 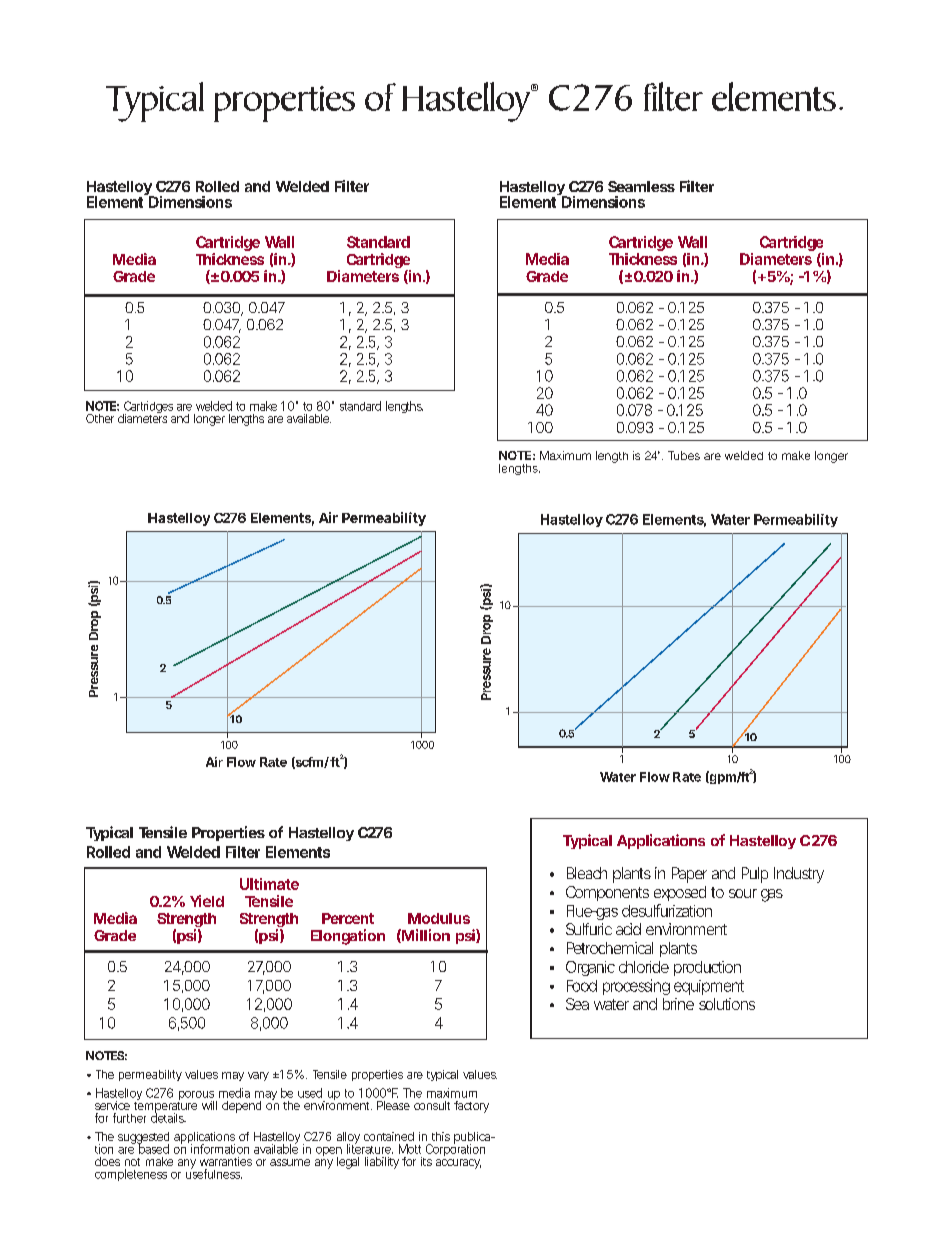 I want to click on Other, so click(x=100, y=418).
